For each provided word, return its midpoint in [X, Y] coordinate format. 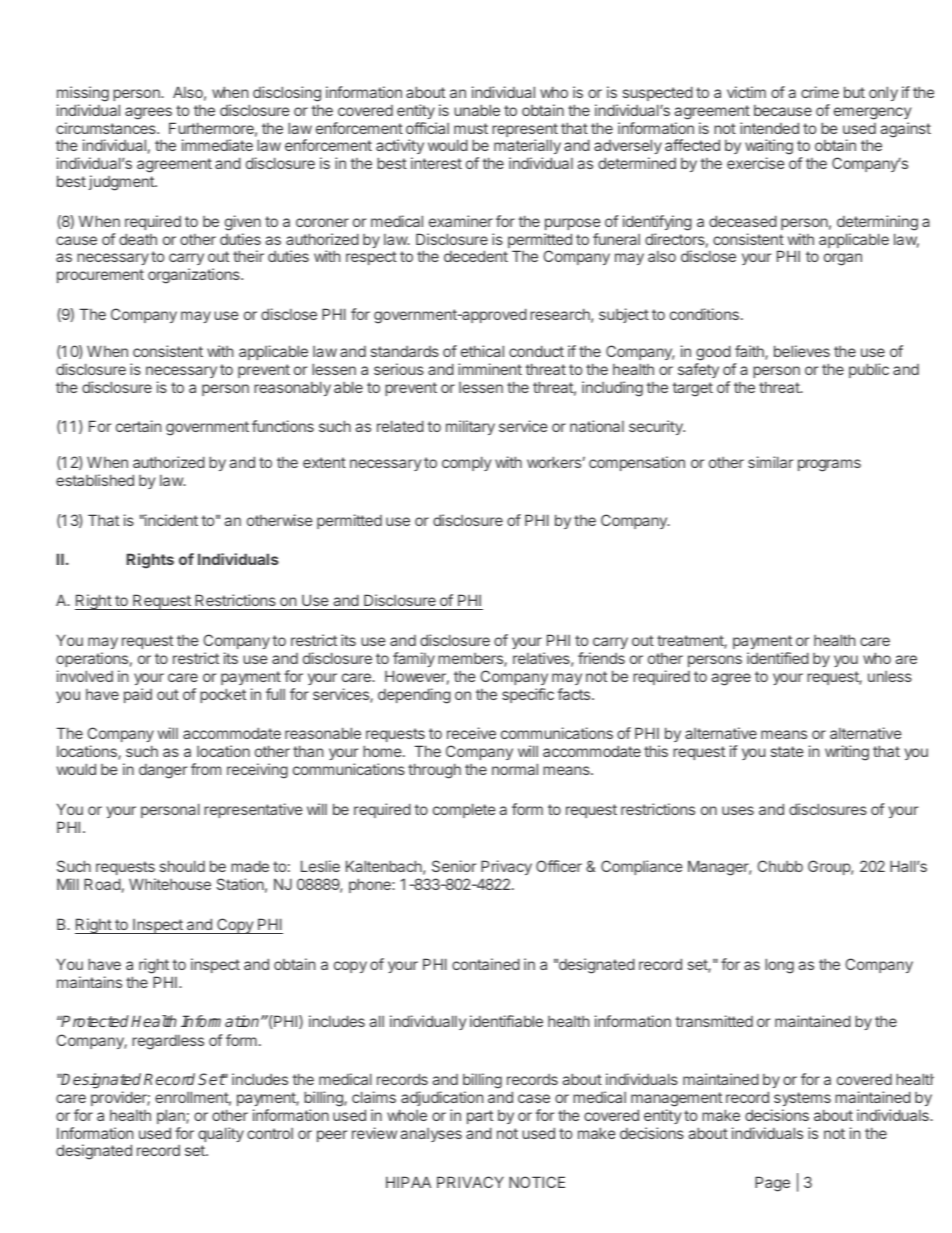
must [471, 128]
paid [138, 695]
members [471, 660]
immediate [217, 145]
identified [778, 658]
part [480, 1117]
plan [172, 1116]
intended [769, 128]
